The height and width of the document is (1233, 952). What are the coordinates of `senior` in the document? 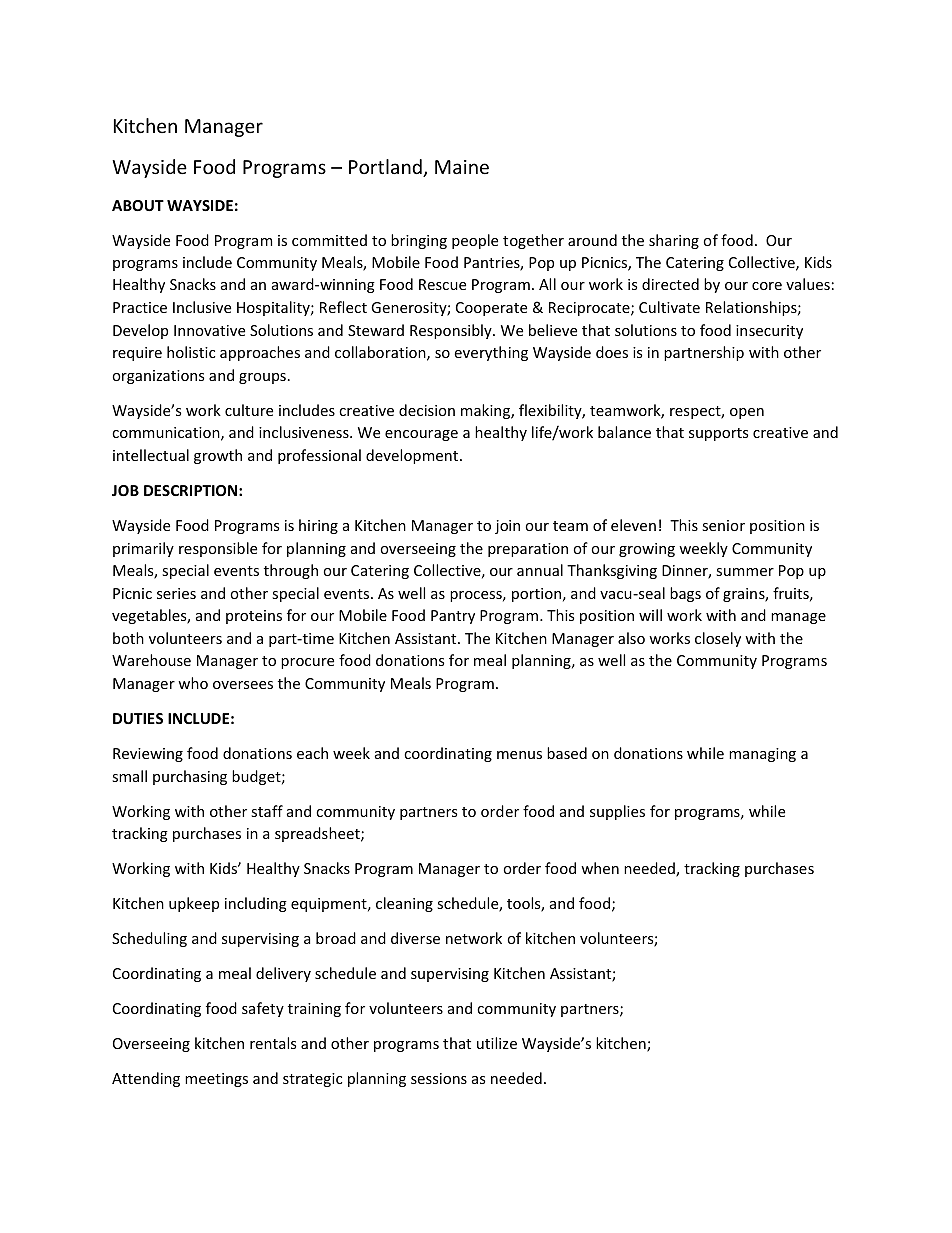 It's located at (723, 525).
